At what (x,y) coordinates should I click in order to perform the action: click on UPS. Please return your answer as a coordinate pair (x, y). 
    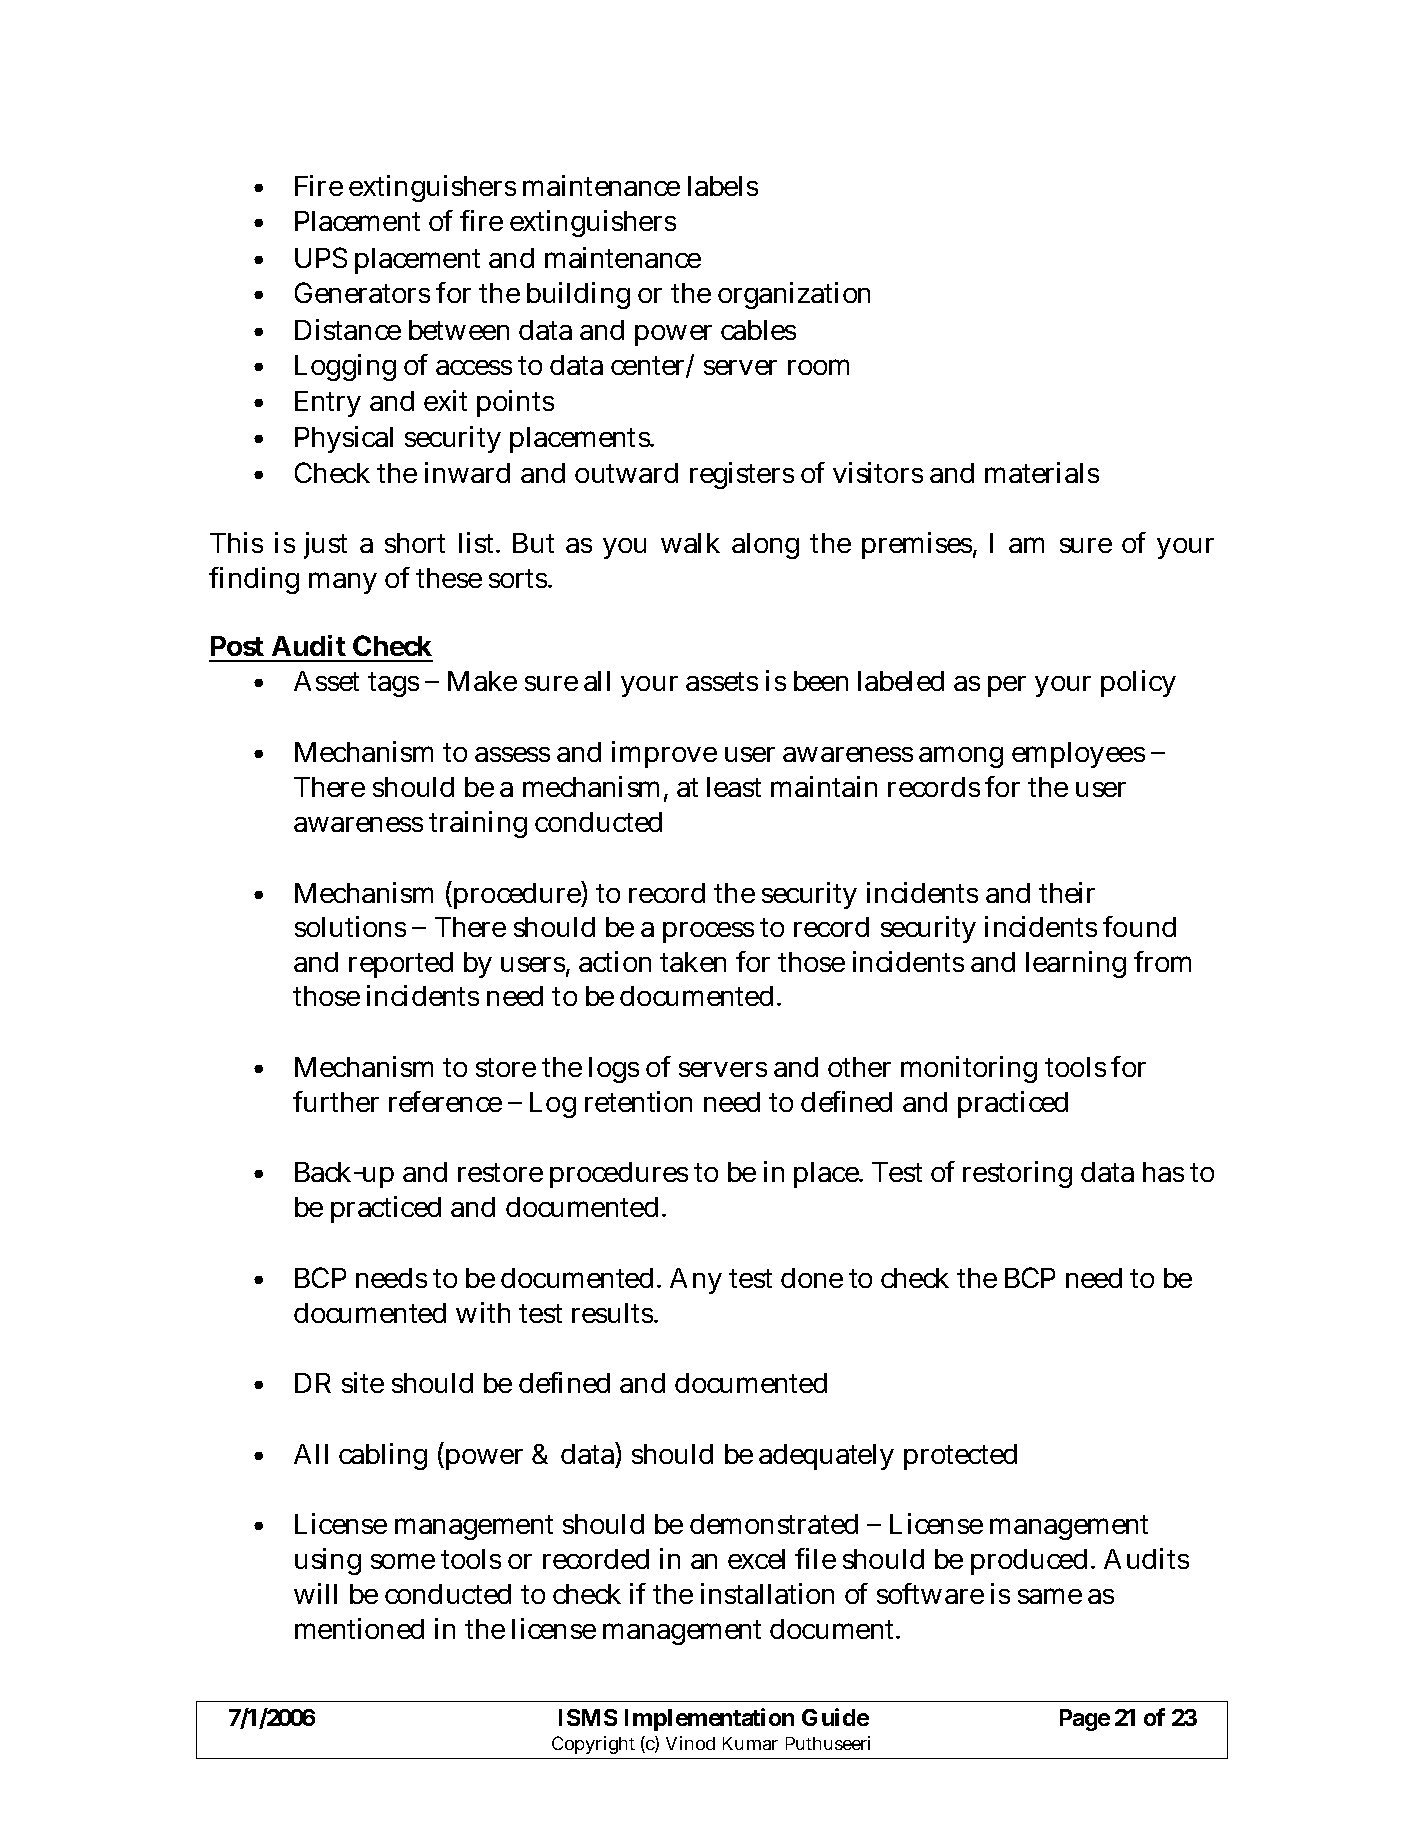
    Looking at the image, I should click on (321, 257).
